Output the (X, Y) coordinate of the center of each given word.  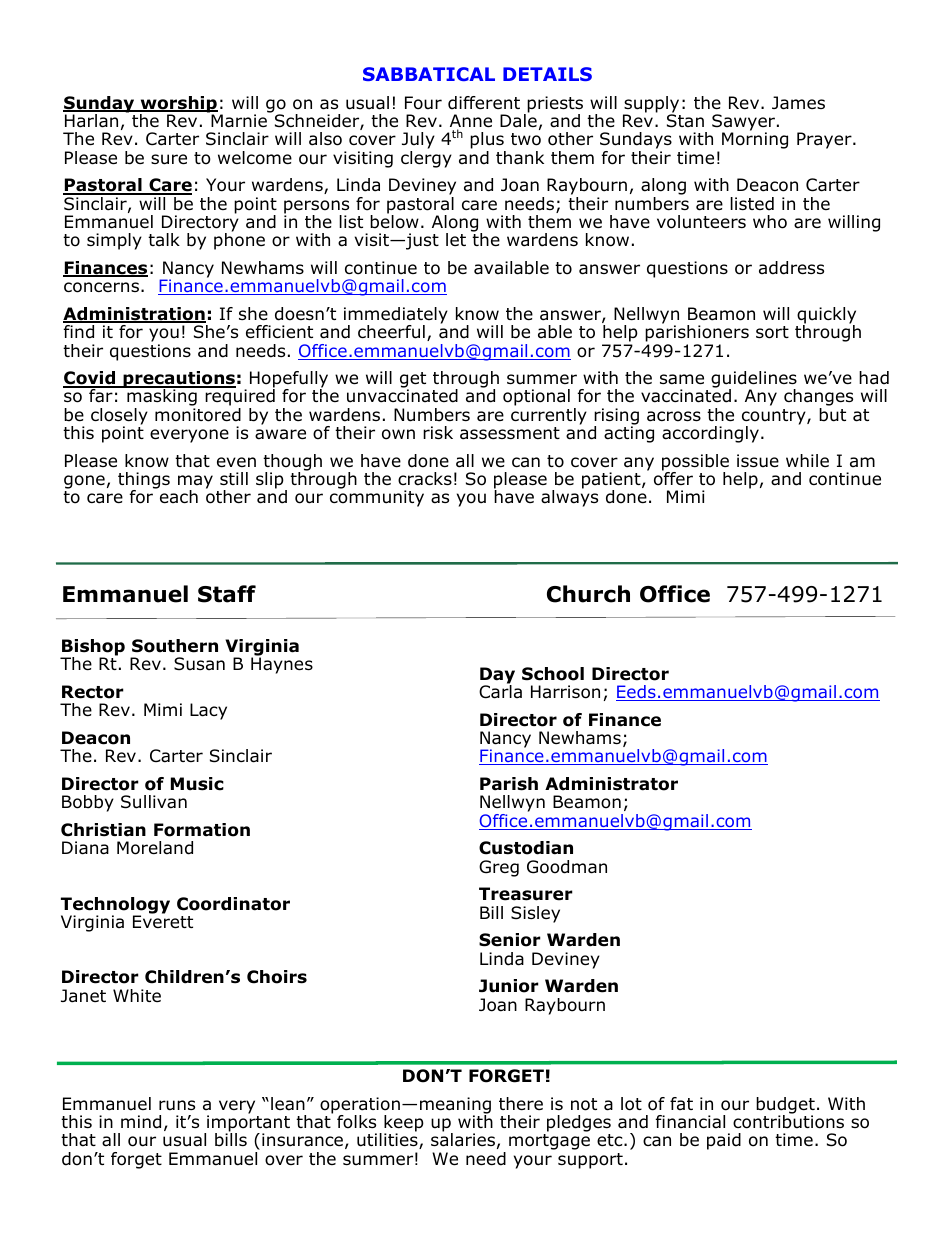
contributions (788, 1121)
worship (178, 105)
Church (588, 594)
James (798, 103)
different (484, 103)
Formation (202, 830)
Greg (499, 868)
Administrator (611, 784)
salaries (463, 1139)
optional (536, 397)
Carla (500, 691)
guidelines (754, 381)
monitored (198, 415)
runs (177, 1105)
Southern (175, 646)
